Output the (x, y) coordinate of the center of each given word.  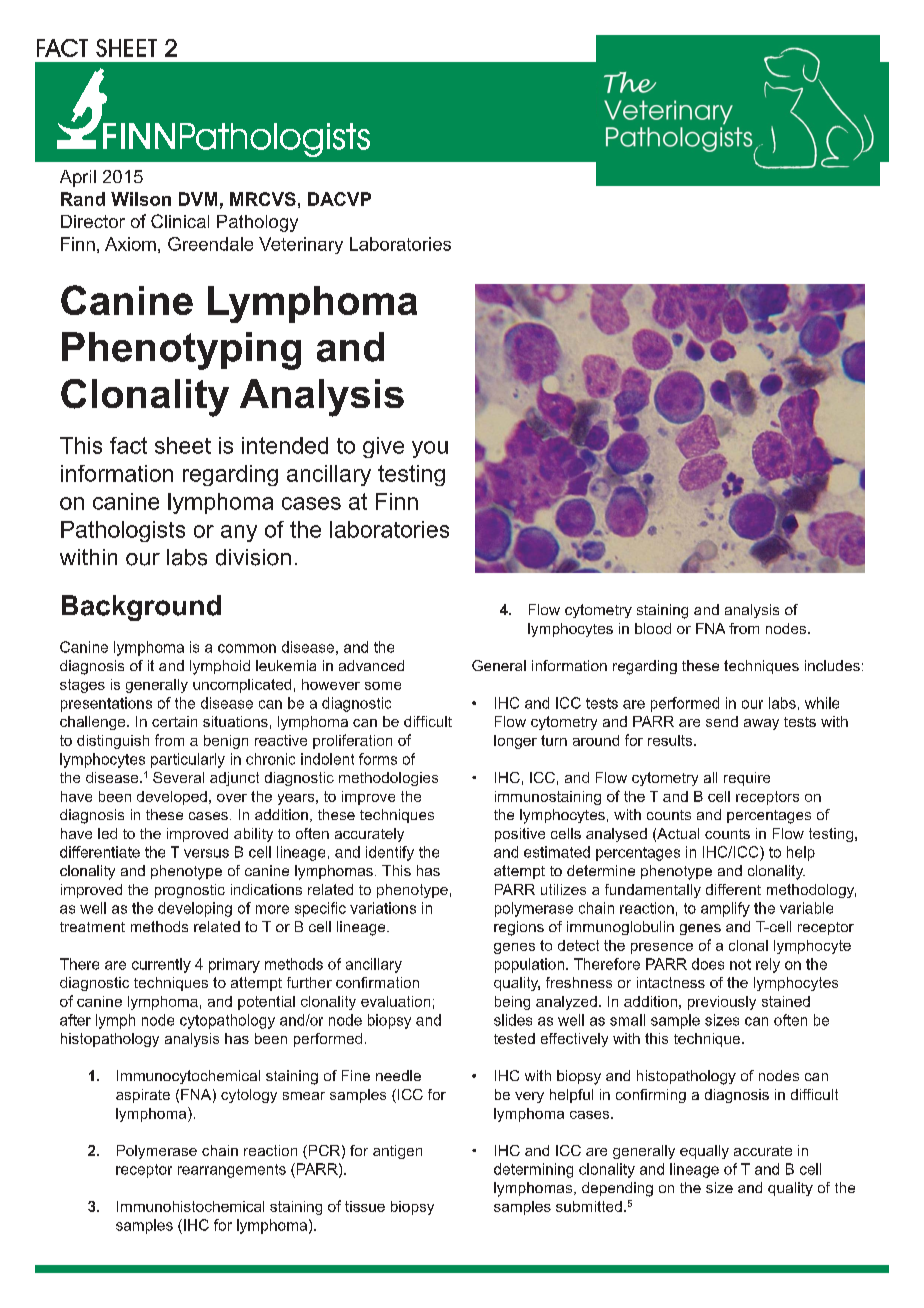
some (383, 686)
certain (174, 721)
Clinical (180, 221)
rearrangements (232, 1171)
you (430, 449)
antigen (397, 1152)
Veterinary (301, 245)
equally (704, 1152)
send (722, 721)
